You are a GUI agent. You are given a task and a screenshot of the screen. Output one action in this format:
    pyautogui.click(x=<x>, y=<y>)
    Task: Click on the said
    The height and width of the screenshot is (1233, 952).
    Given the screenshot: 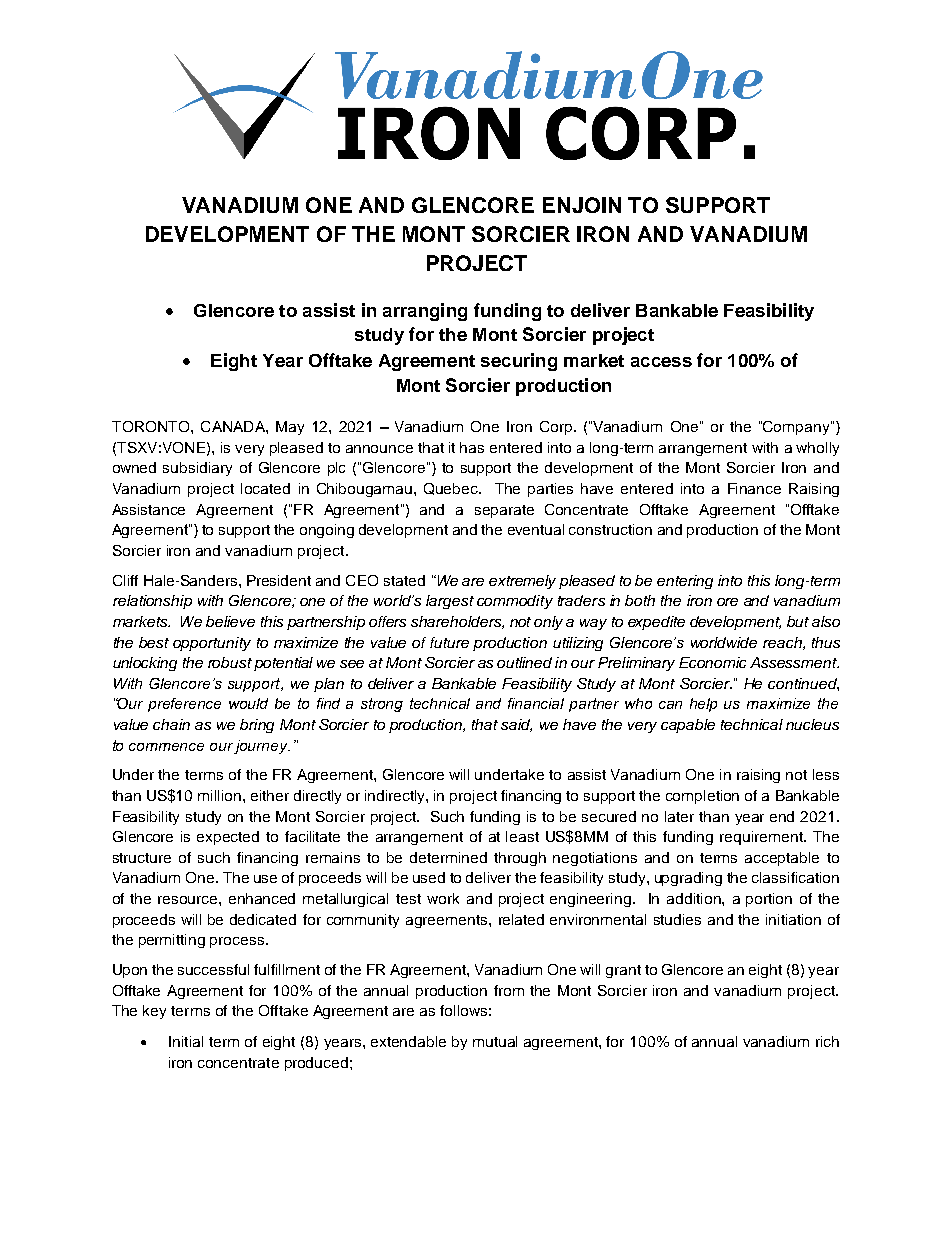 What is the action you would take?
    pyautogui.click(x=516, y=725)
